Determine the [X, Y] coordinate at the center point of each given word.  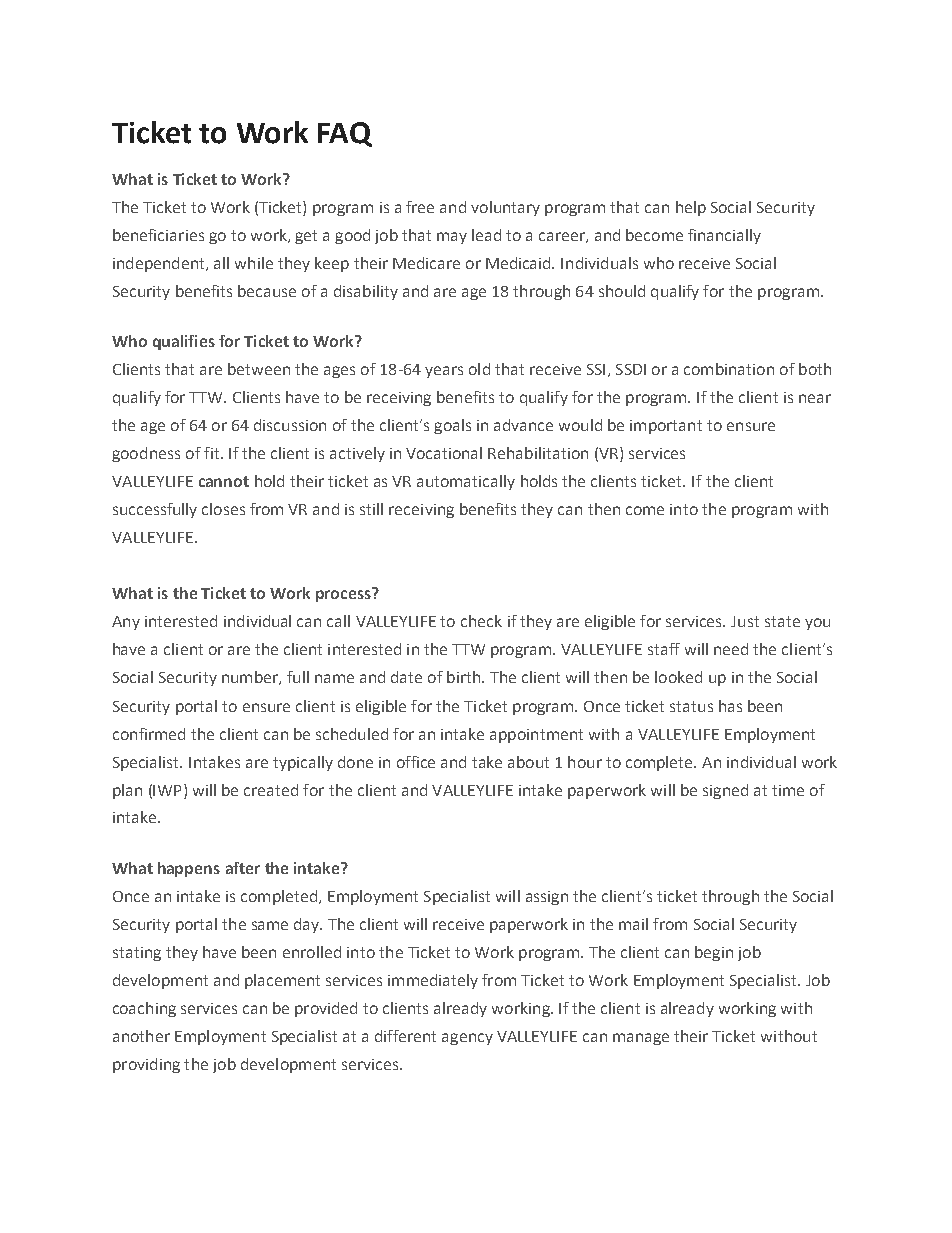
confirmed [149, 734]
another [141, 1036]
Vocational [444, 453]
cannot [224, 481]
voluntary [505, 208]
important [666, 427]
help [691, 208]
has [730, 706]
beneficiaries [158, 235]
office [416, 762]
